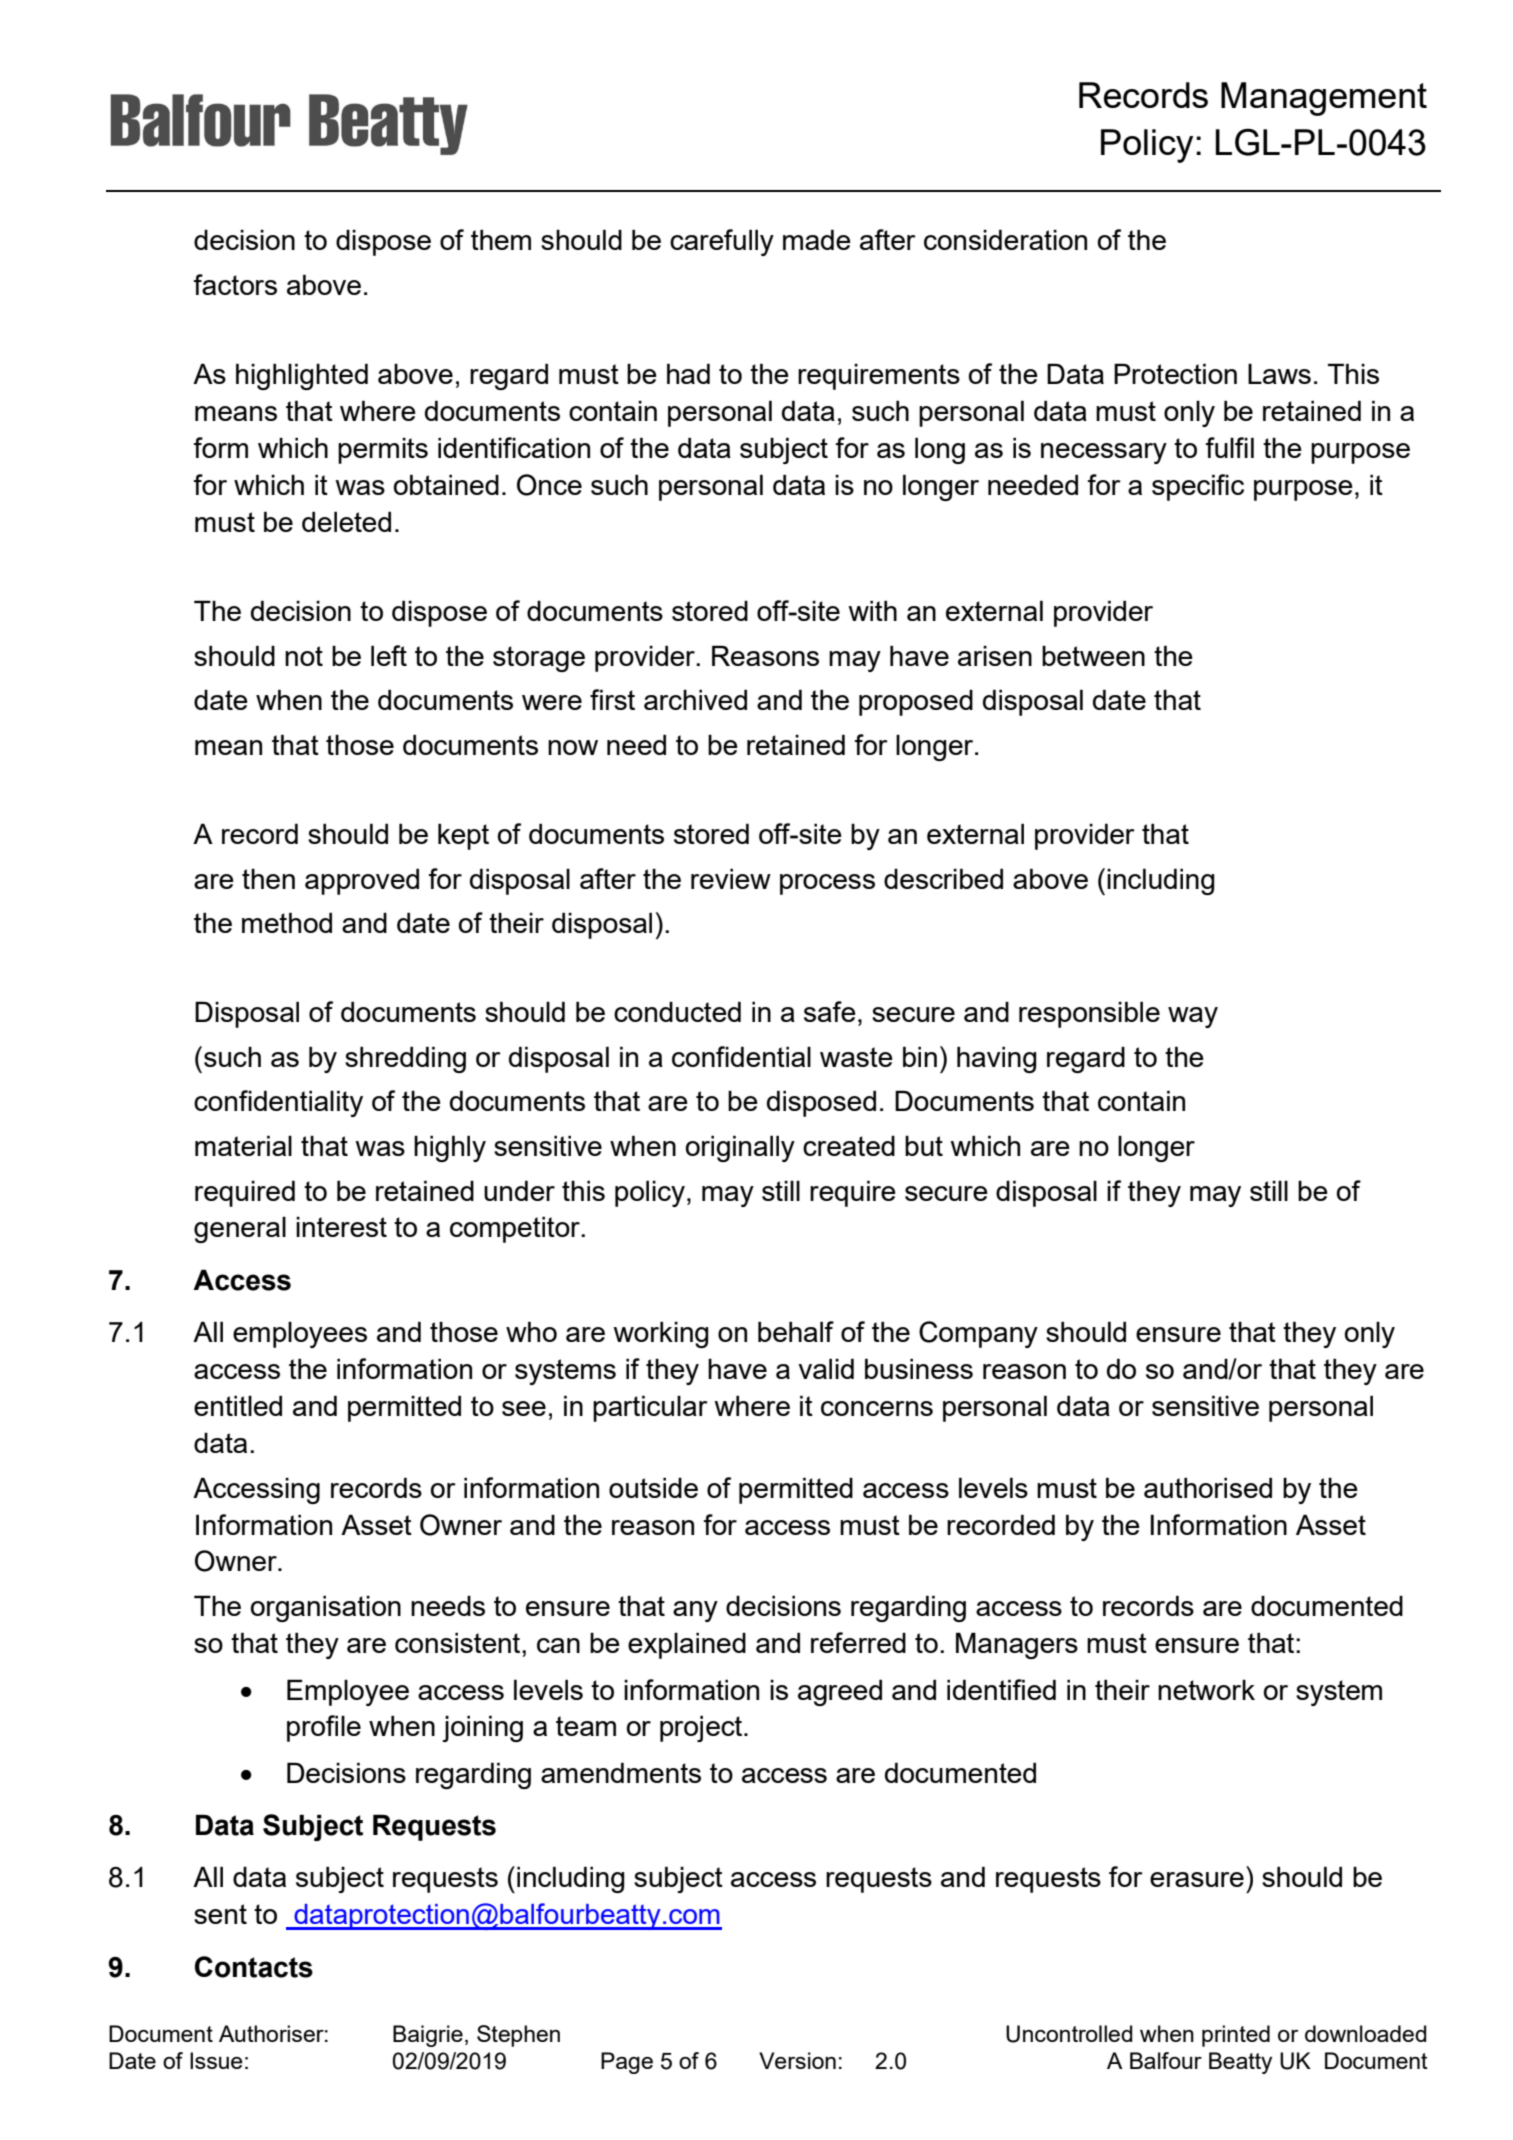 The height and width of the screenshot is (2140, 1513). I want to click on them, so click(501, 239).
